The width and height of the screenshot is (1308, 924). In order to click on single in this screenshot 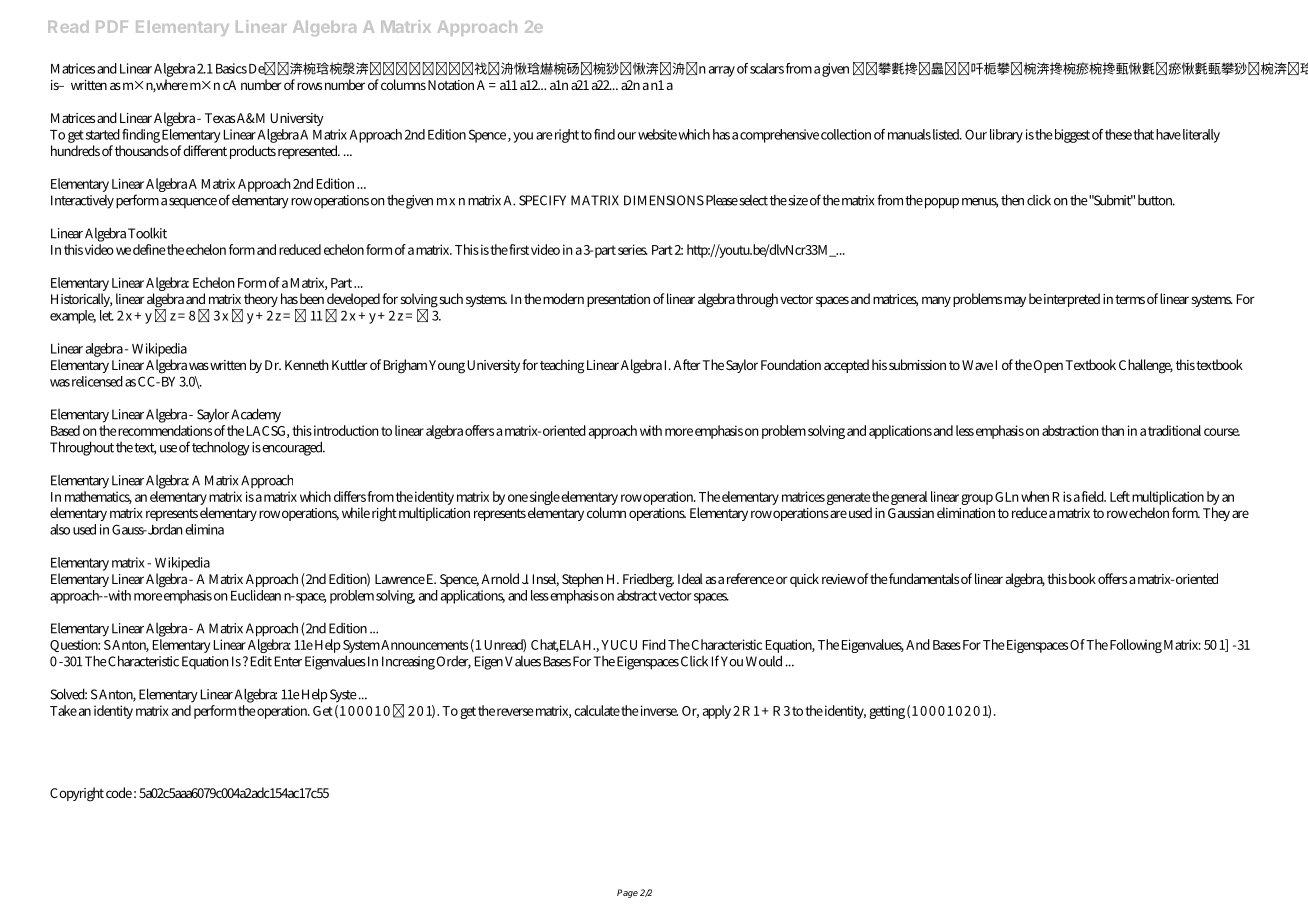, I will do `click(545, 499)`.
